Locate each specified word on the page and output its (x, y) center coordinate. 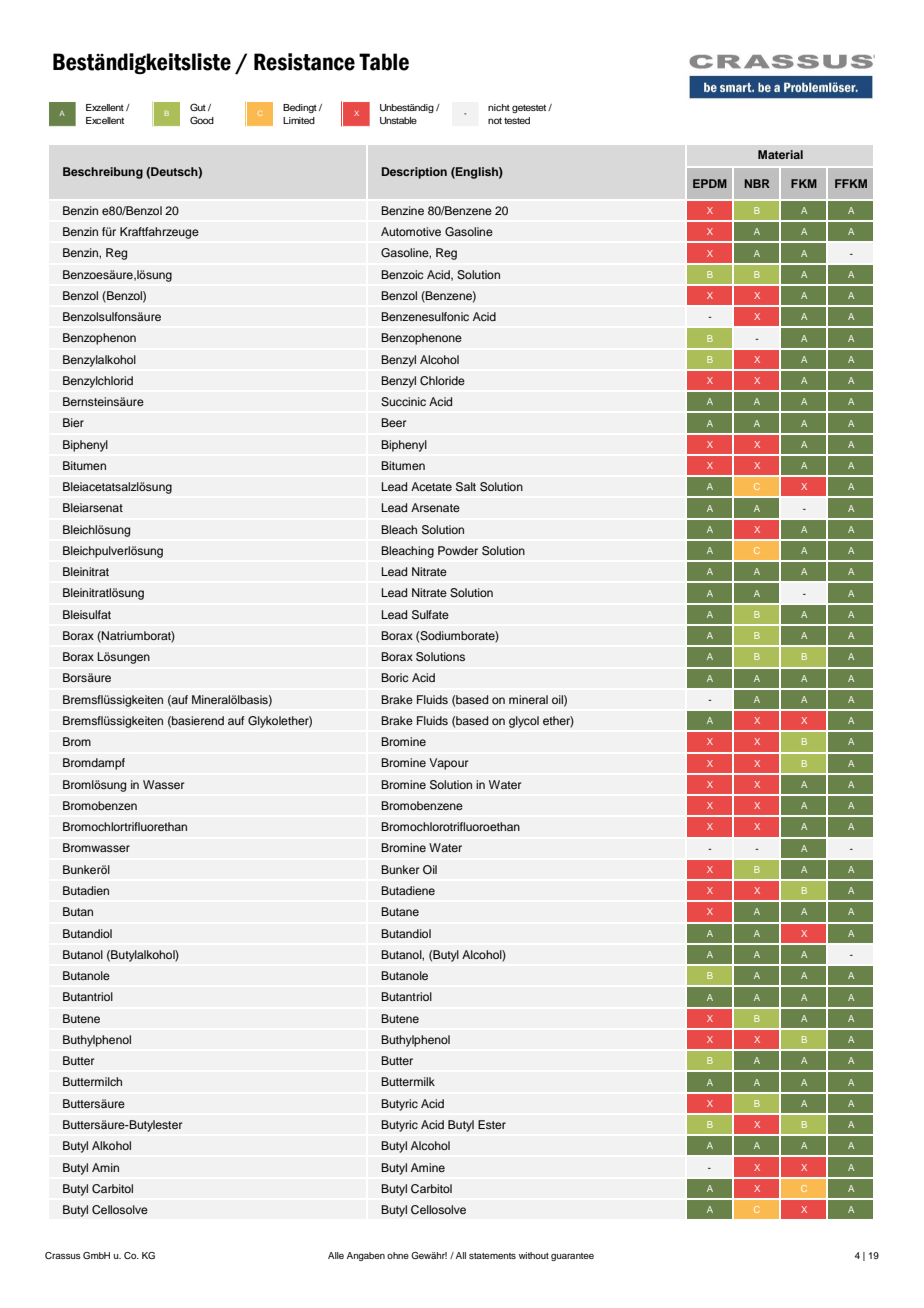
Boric (394, 677)
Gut (198, 107)
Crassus (63, 1255)
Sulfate (430, 615)
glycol (524, 722)
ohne (398, 1255)
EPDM (710, 183)
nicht (499, 107)
